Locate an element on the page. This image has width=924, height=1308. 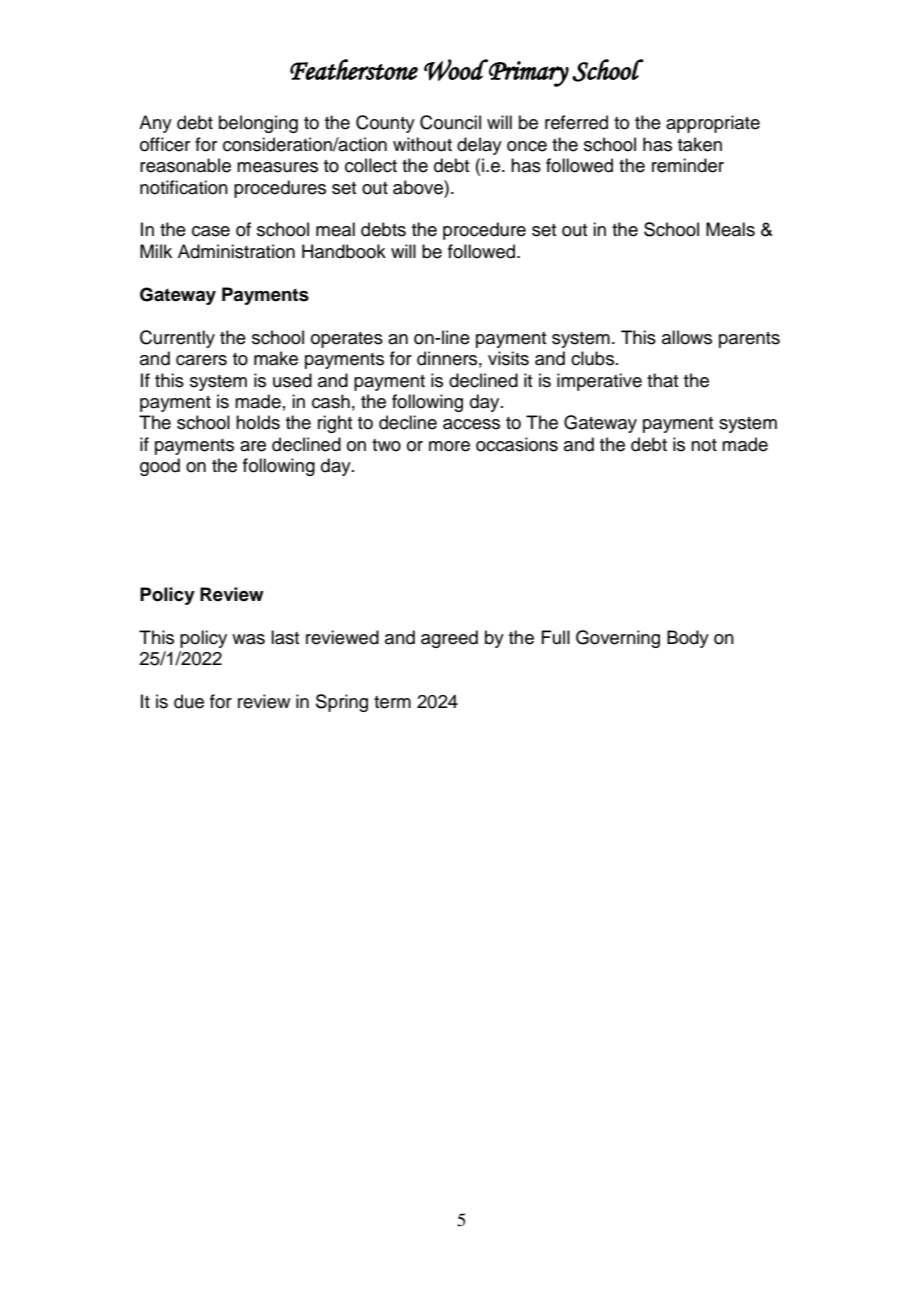
reminder is located at coordinates (688, 165).
